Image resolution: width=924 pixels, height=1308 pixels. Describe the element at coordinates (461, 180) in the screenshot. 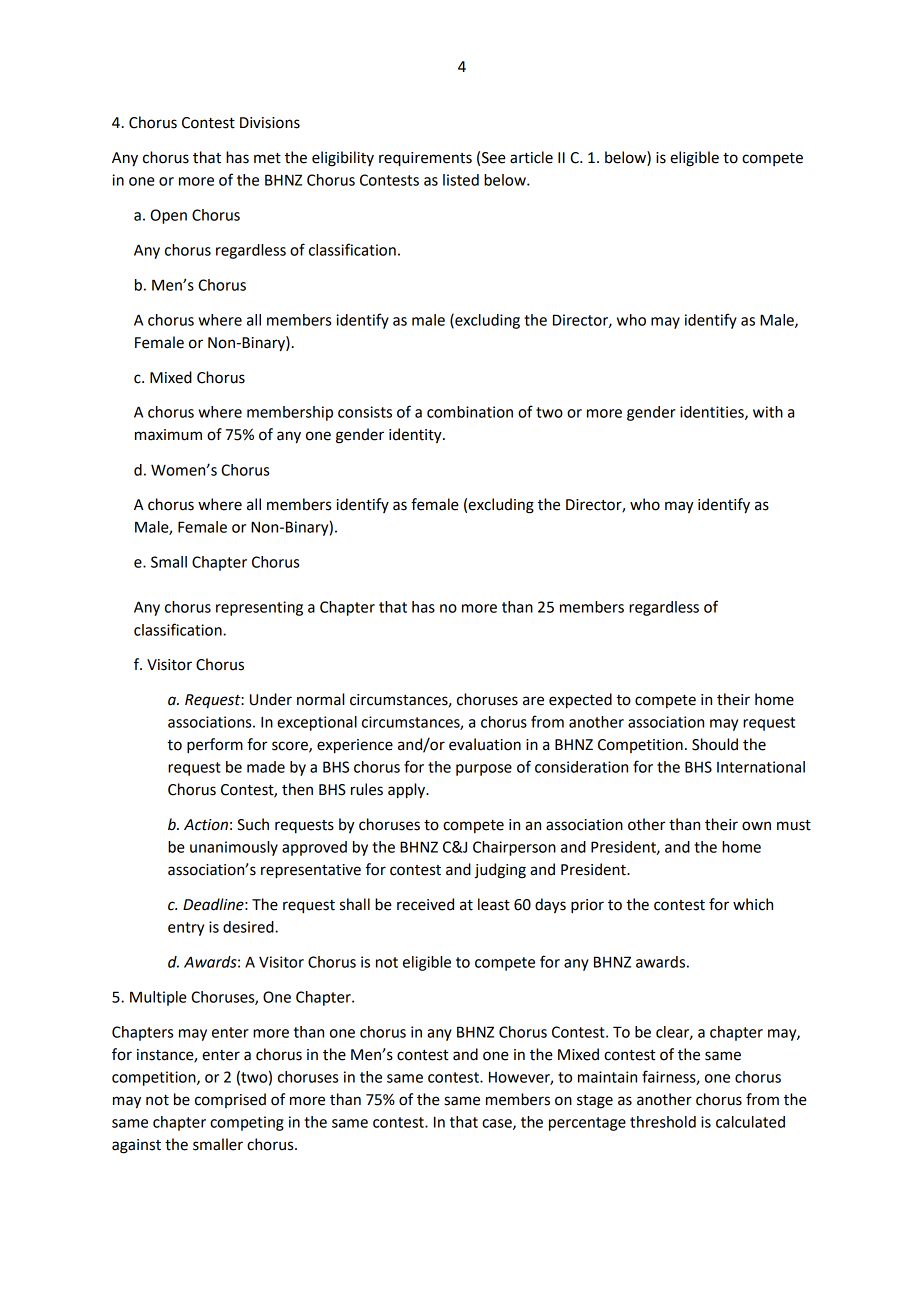

I see `listed` at that location.
